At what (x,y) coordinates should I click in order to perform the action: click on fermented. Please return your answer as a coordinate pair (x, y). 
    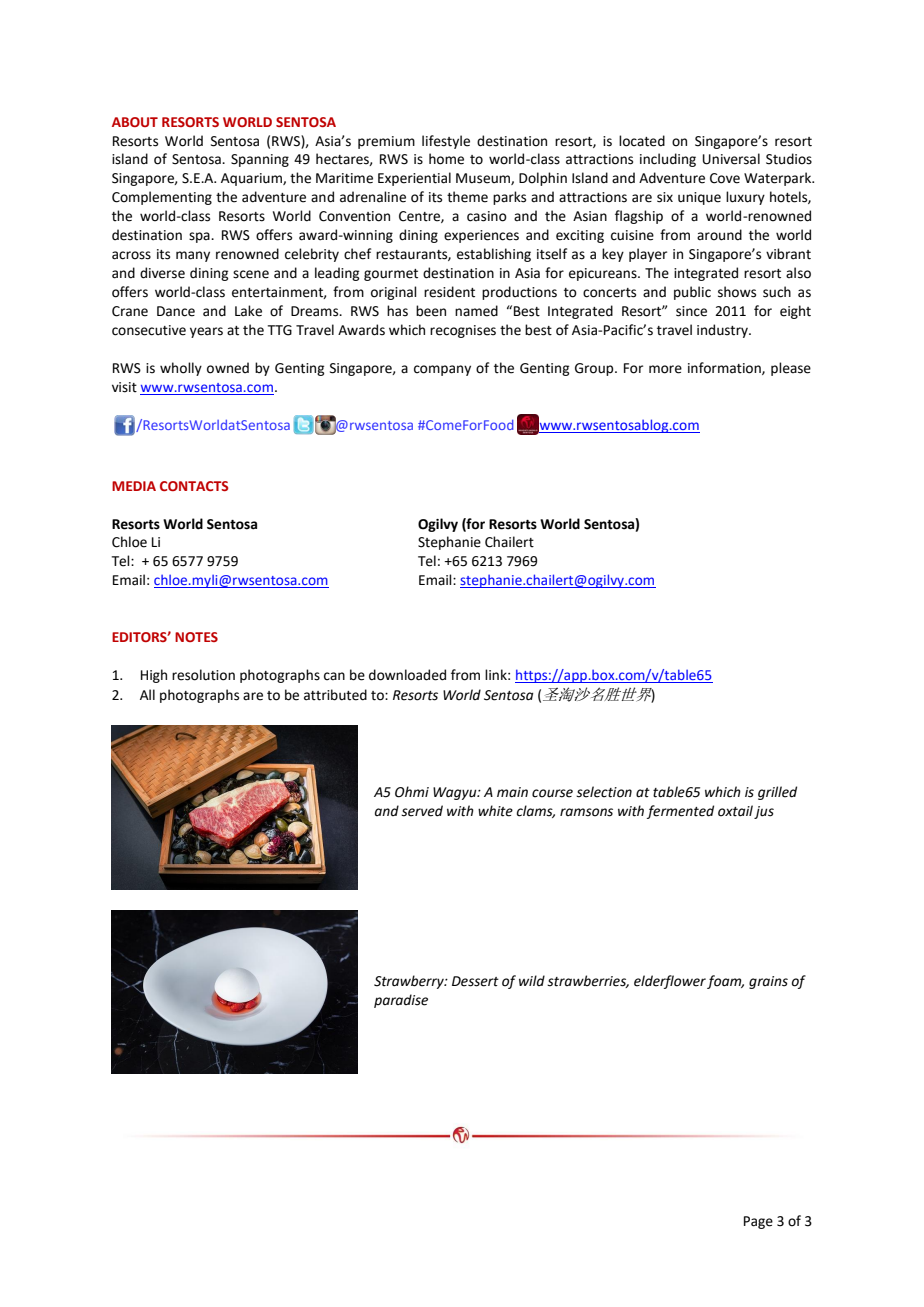
    Looking at the image, I should click on (680, 812).
